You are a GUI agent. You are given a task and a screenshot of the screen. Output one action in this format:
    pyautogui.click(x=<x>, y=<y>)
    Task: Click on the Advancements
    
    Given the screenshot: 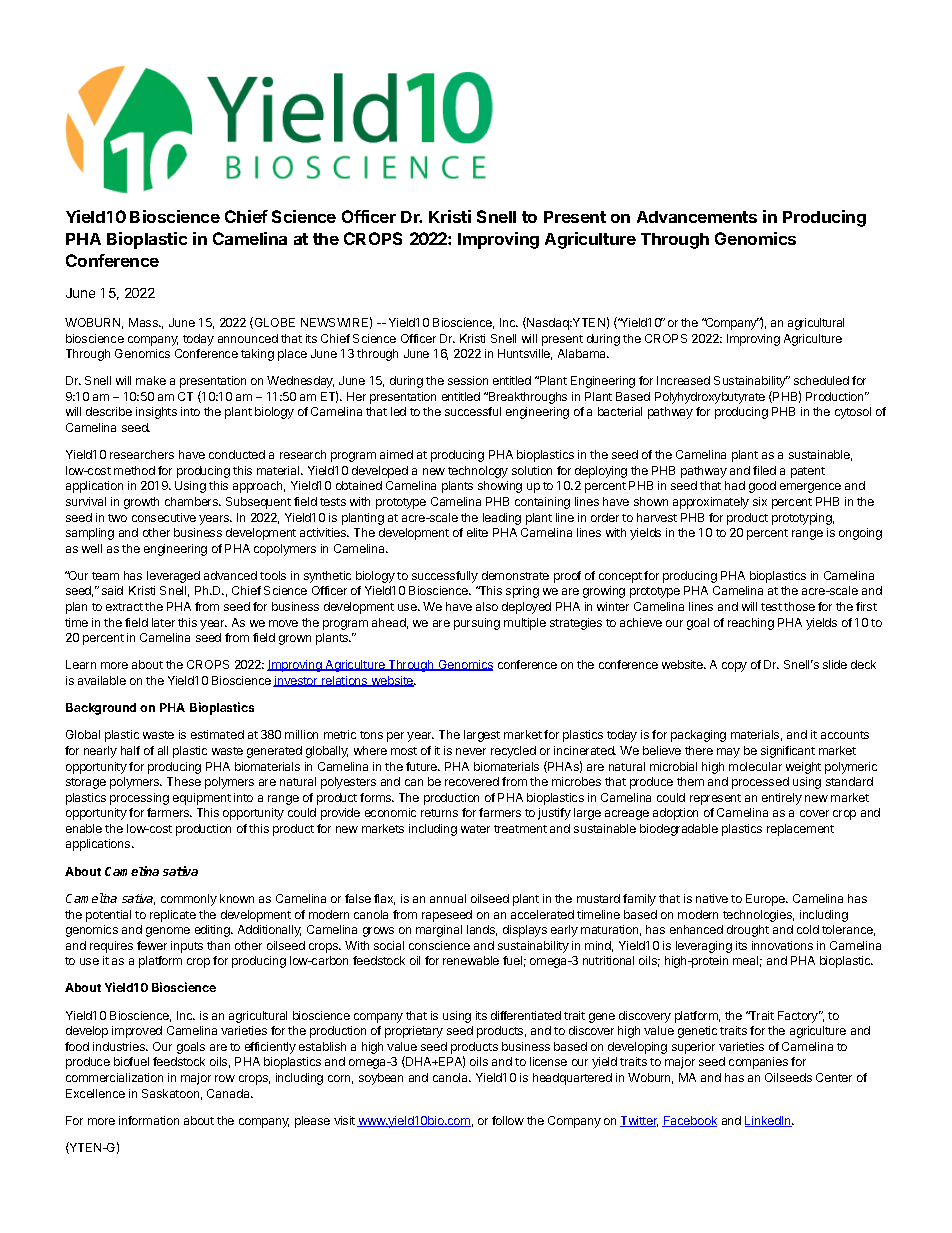 What is the action you would take?
    pyautogui.click(x=697, y=217)
